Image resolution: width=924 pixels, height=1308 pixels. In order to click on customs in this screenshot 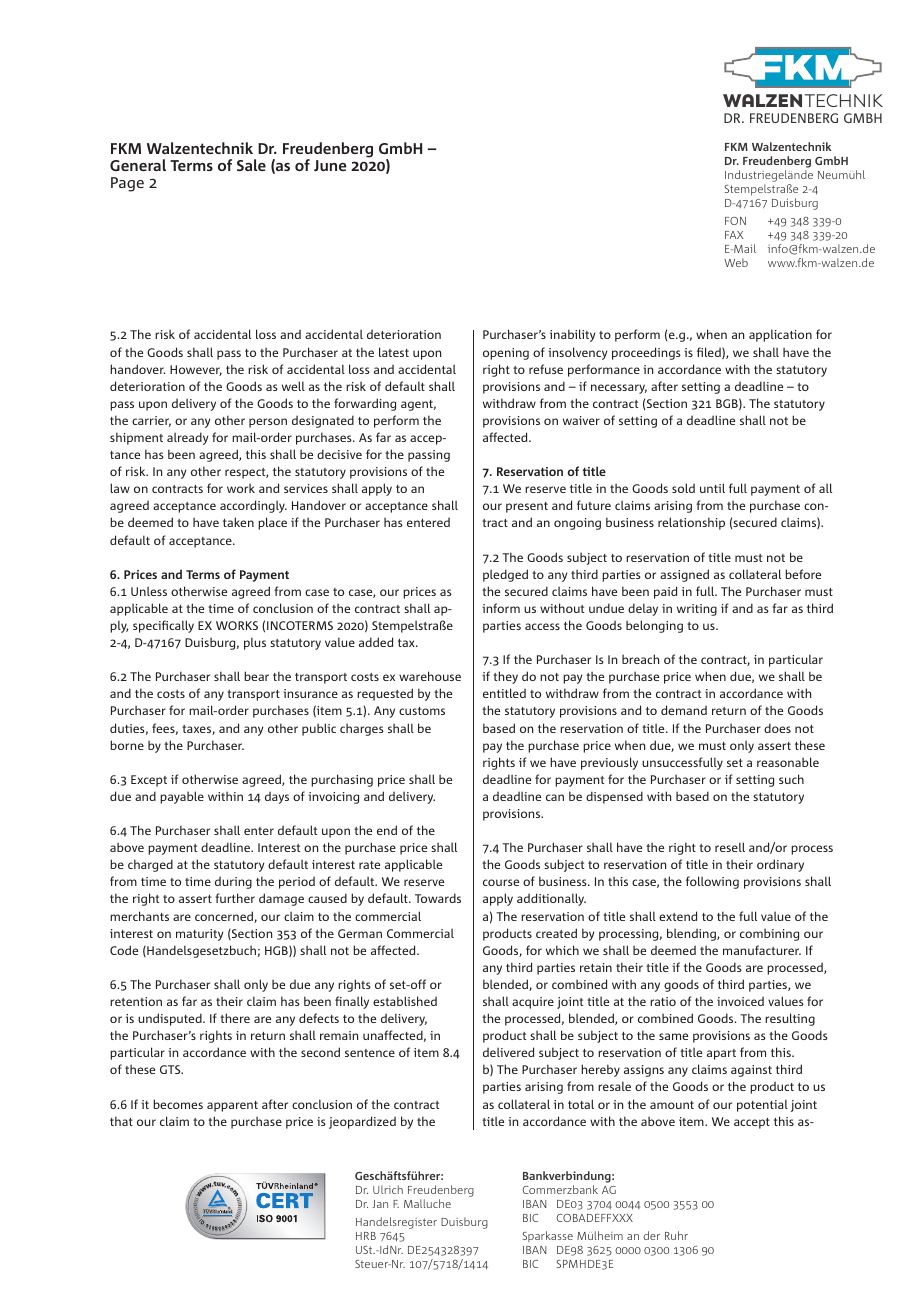, I will do `click(422, 711)`.
